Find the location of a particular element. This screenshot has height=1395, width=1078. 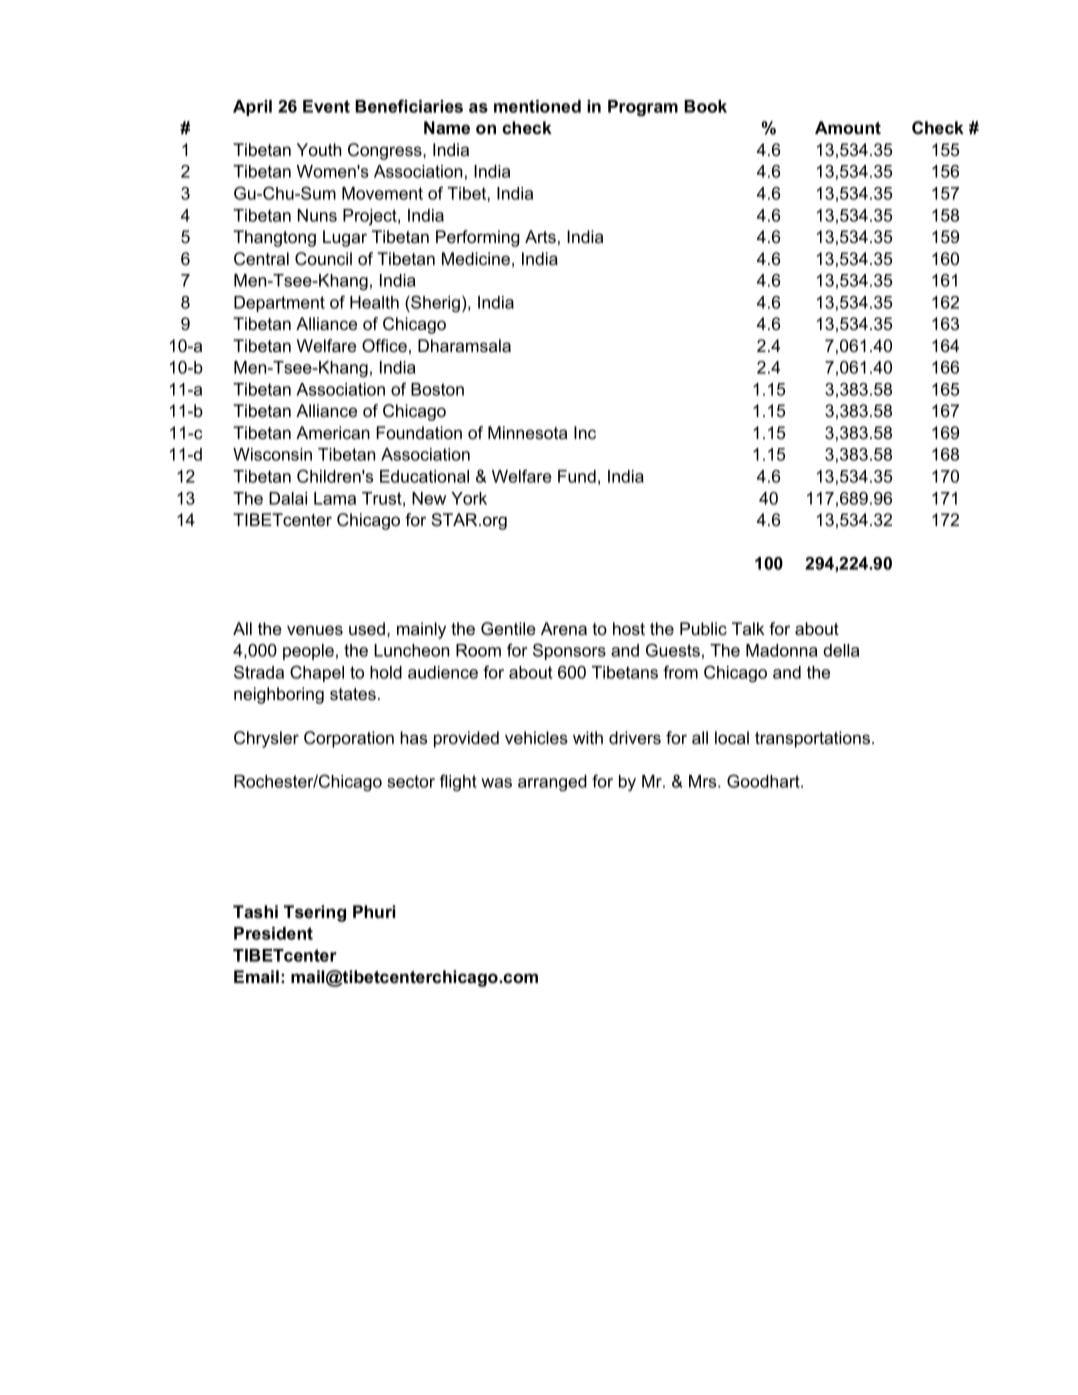

Minnesota is located at coordinates (527, 432).
